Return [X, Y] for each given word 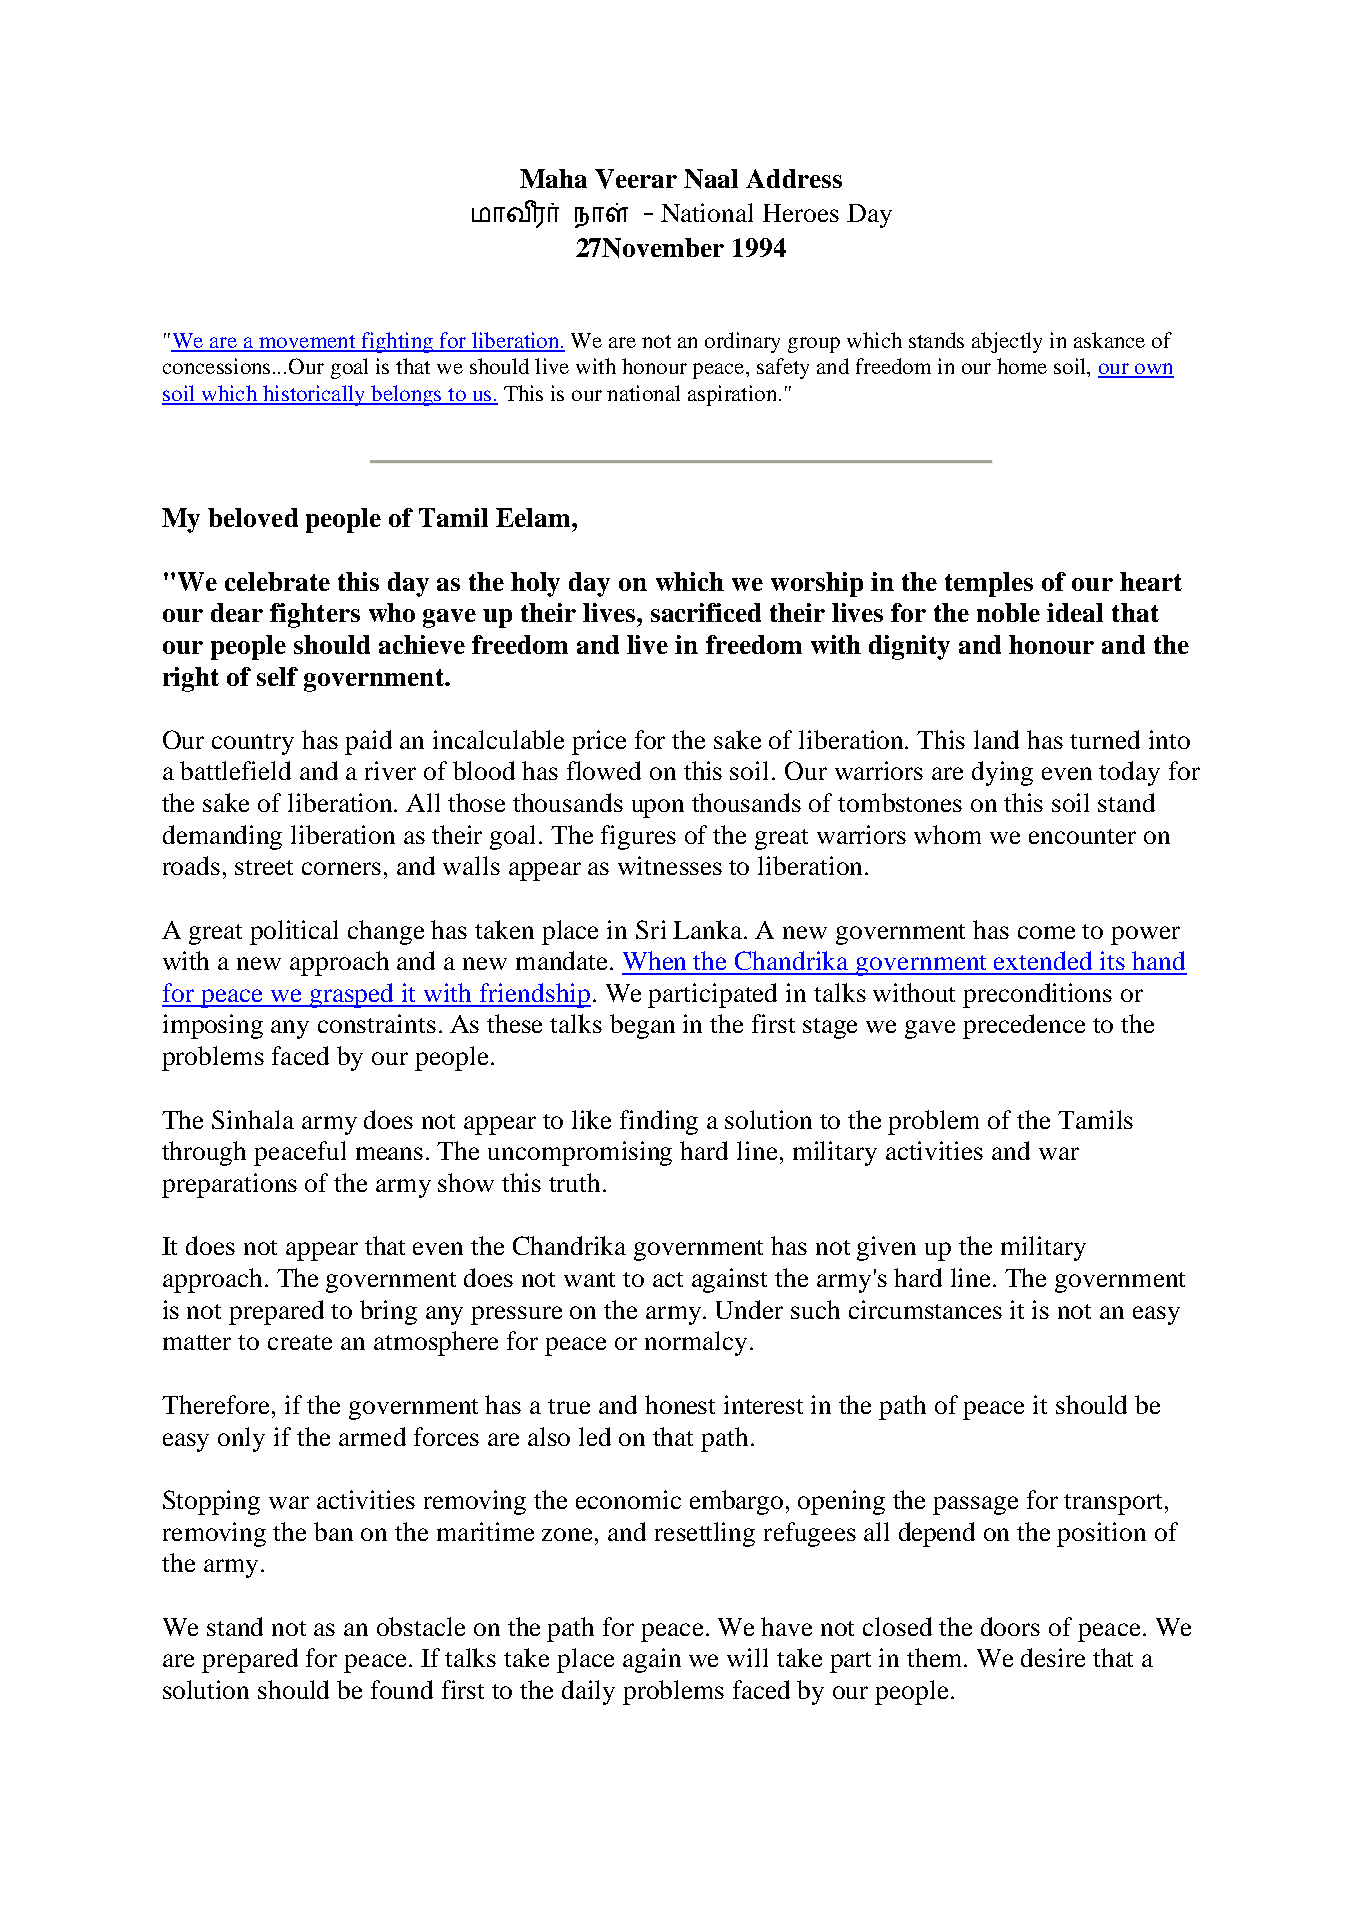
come [1046, 932]
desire [1053, 1657]
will [747, 1657]
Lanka [709, 929]
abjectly [1007, 342]
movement [307, 343]
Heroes [801, 213]
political [294, 932]
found [402, 1689]
